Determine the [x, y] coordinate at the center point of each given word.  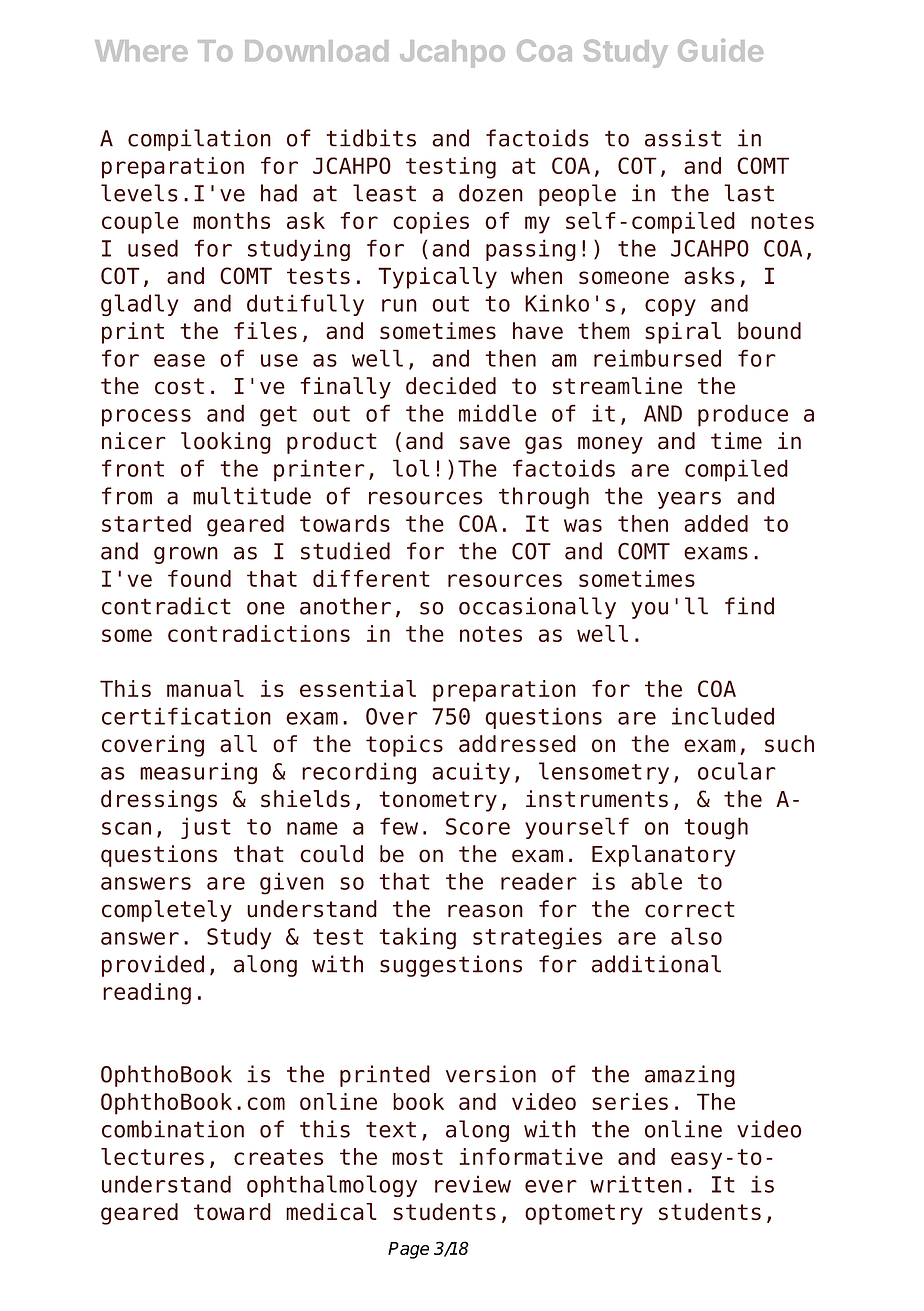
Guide [720, 50]
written [636, 1184]
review [473, 1184]
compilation [199, 140]
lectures [152, 1156]
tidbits [371, 138]
